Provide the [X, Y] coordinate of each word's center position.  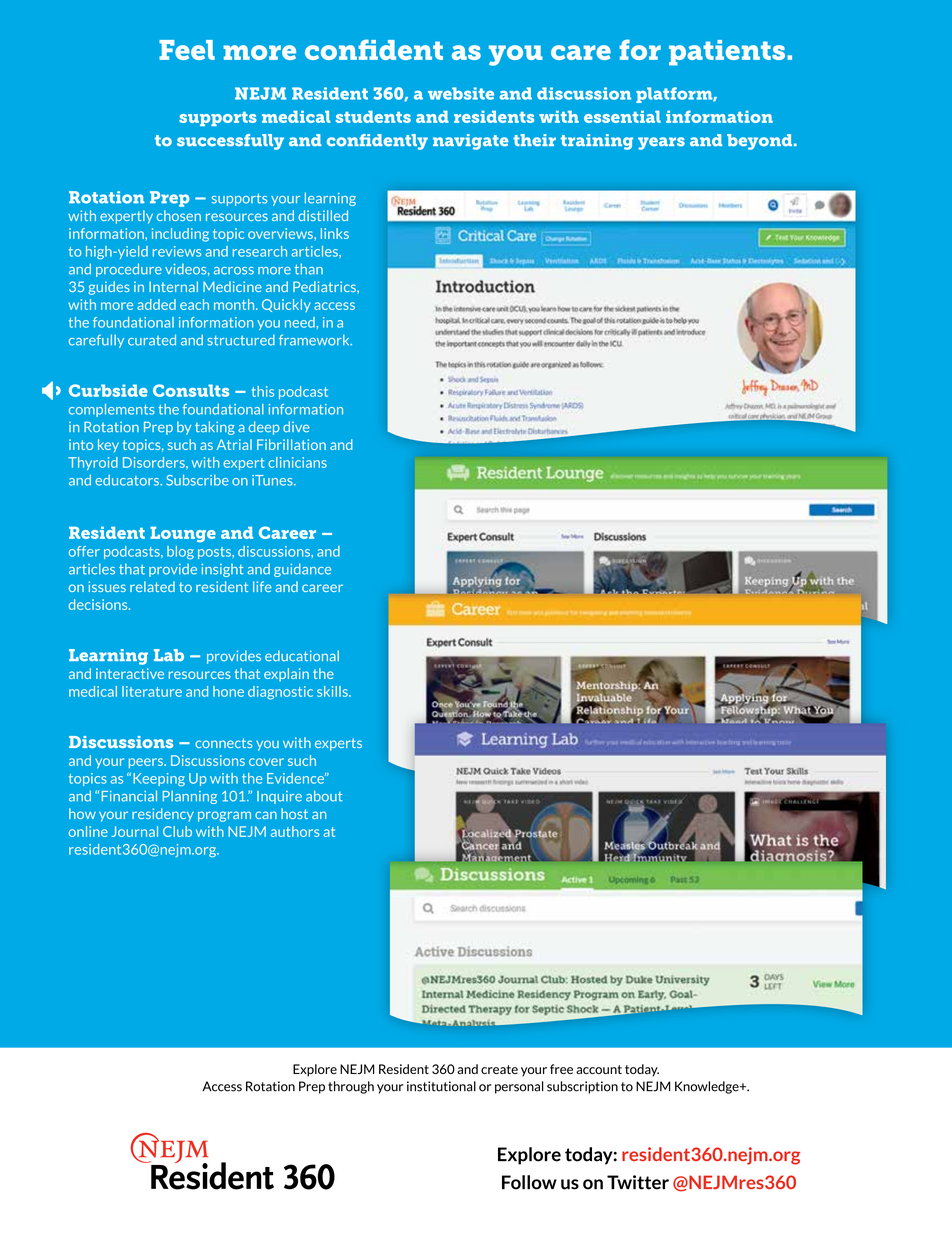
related [152, 586]
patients [728, 53]
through [351, 1087]
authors [295, 831]
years [661, 143]
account [599, 1069]
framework [315, 340]
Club [177, 831]
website [461, 93]
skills [333, 691]
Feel [187, 50]
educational [302, 656]
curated [152, 340]
